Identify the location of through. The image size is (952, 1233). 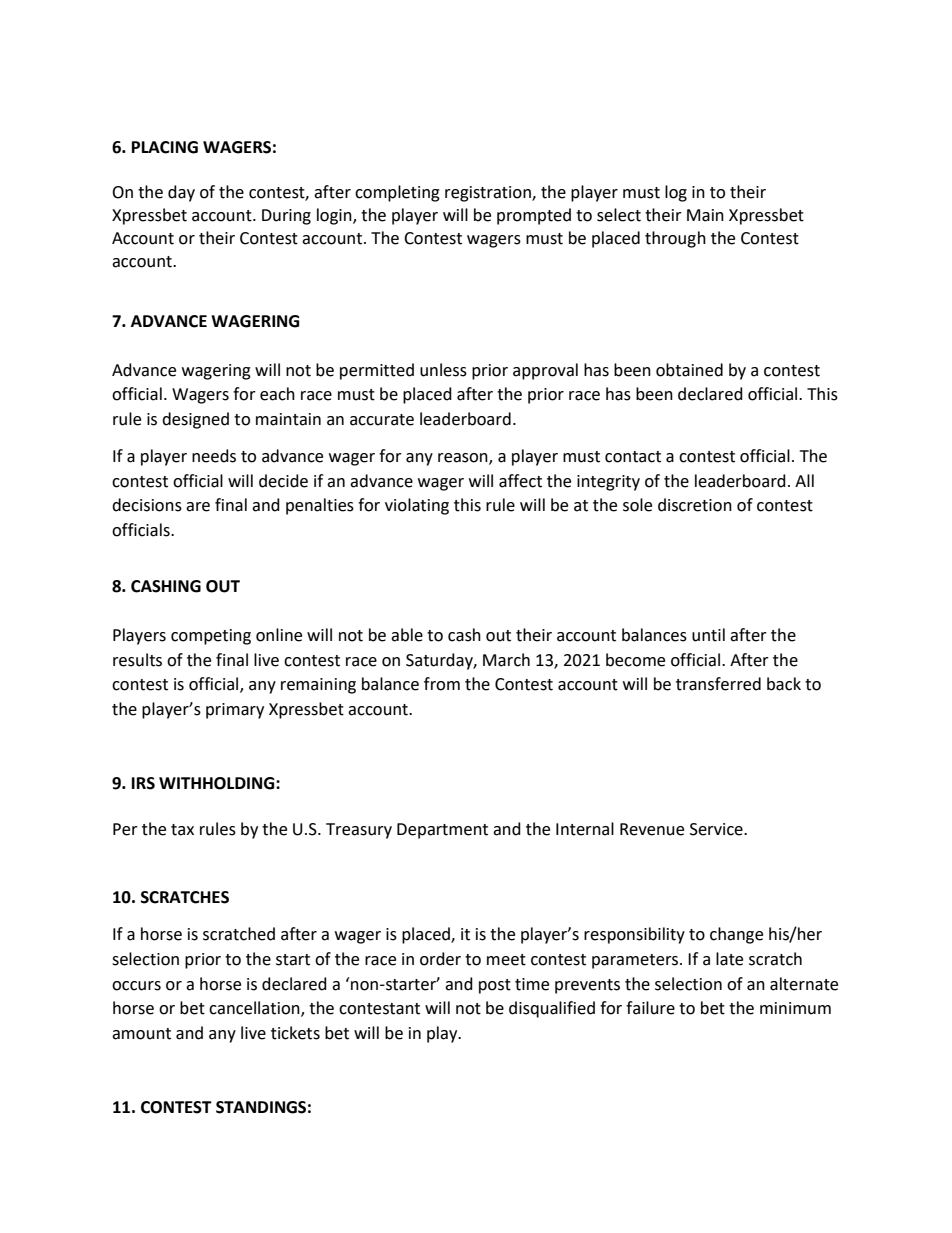
(675, 239).
